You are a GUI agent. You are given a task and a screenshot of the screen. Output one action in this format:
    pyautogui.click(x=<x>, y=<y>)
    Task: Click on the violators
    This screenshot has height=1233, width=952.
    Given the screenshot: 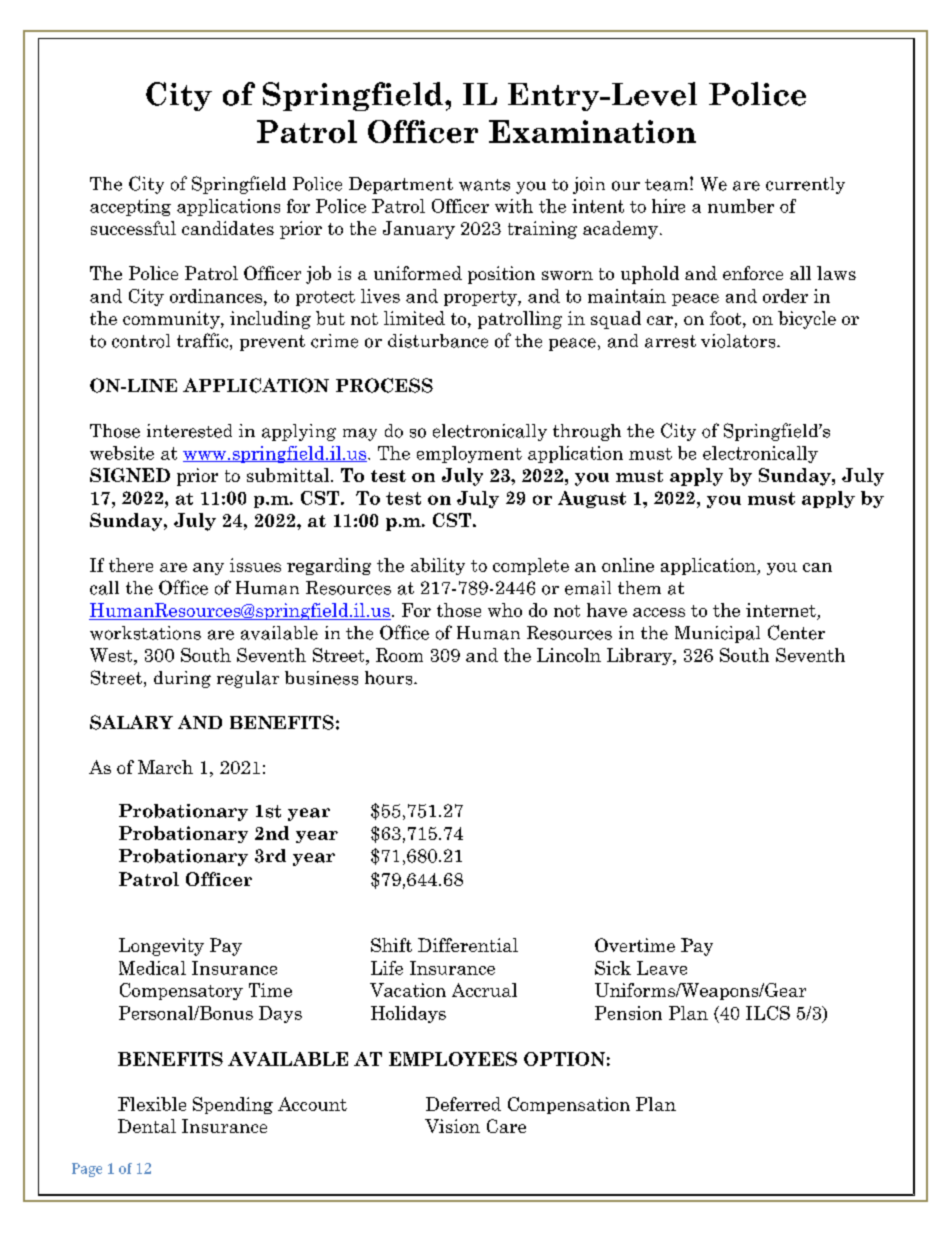 What is the action you would take?
    pyautogui.click(x=739, y=341)
